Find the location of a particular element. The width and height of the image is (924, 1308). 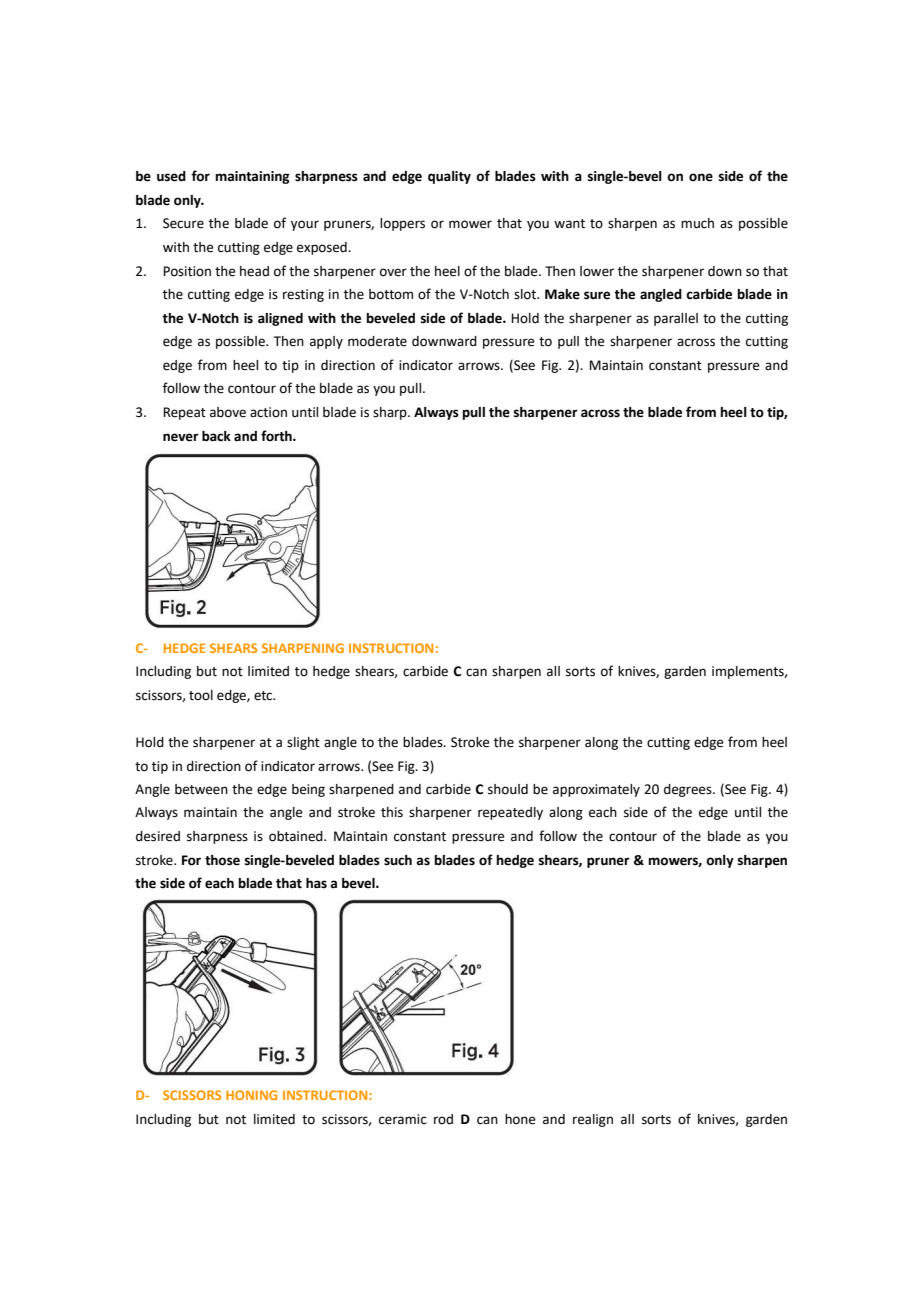

tool is located at coordinates (201, 695).
